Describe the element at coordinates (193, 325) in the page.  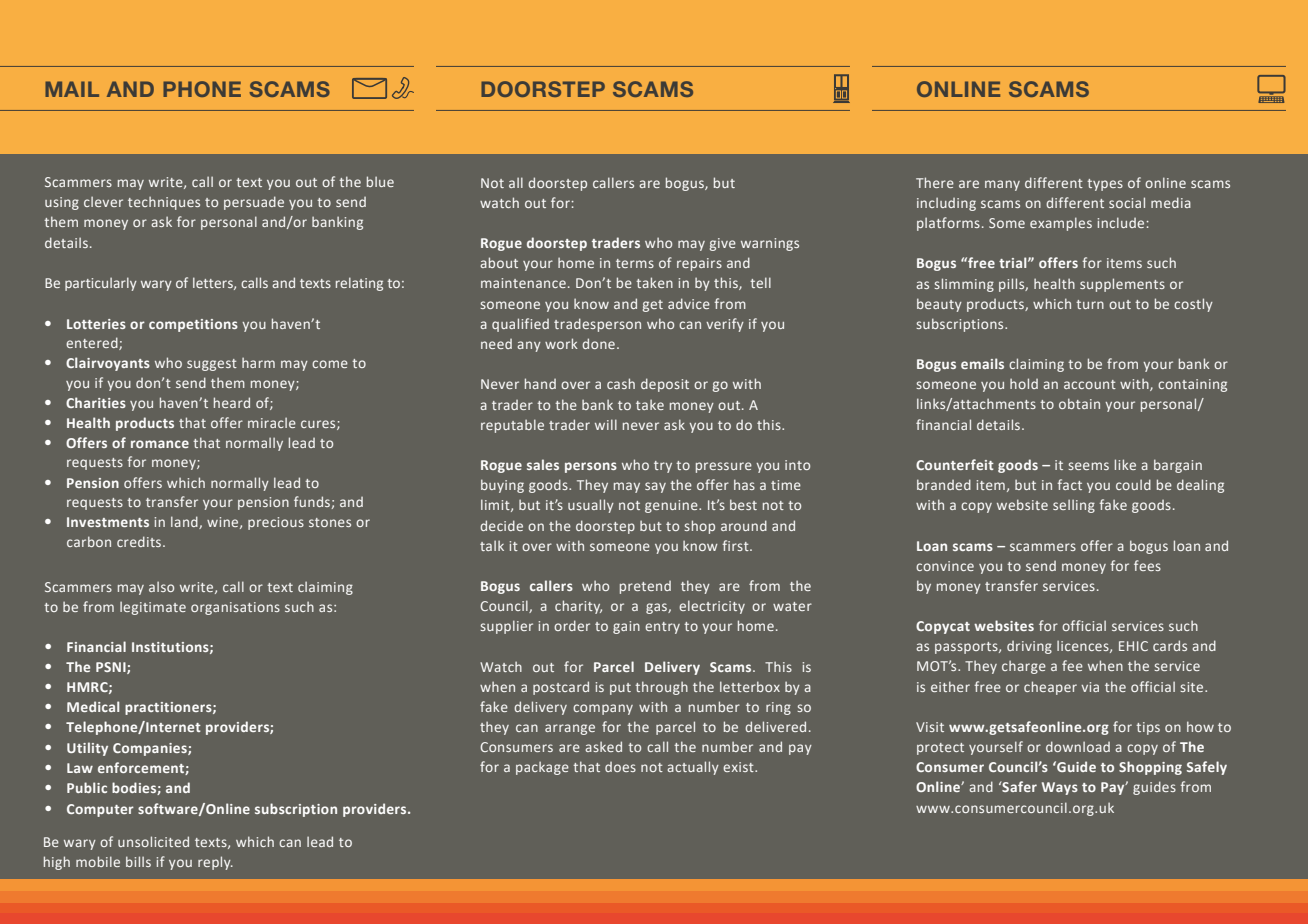
I see `competitions` at that location.
